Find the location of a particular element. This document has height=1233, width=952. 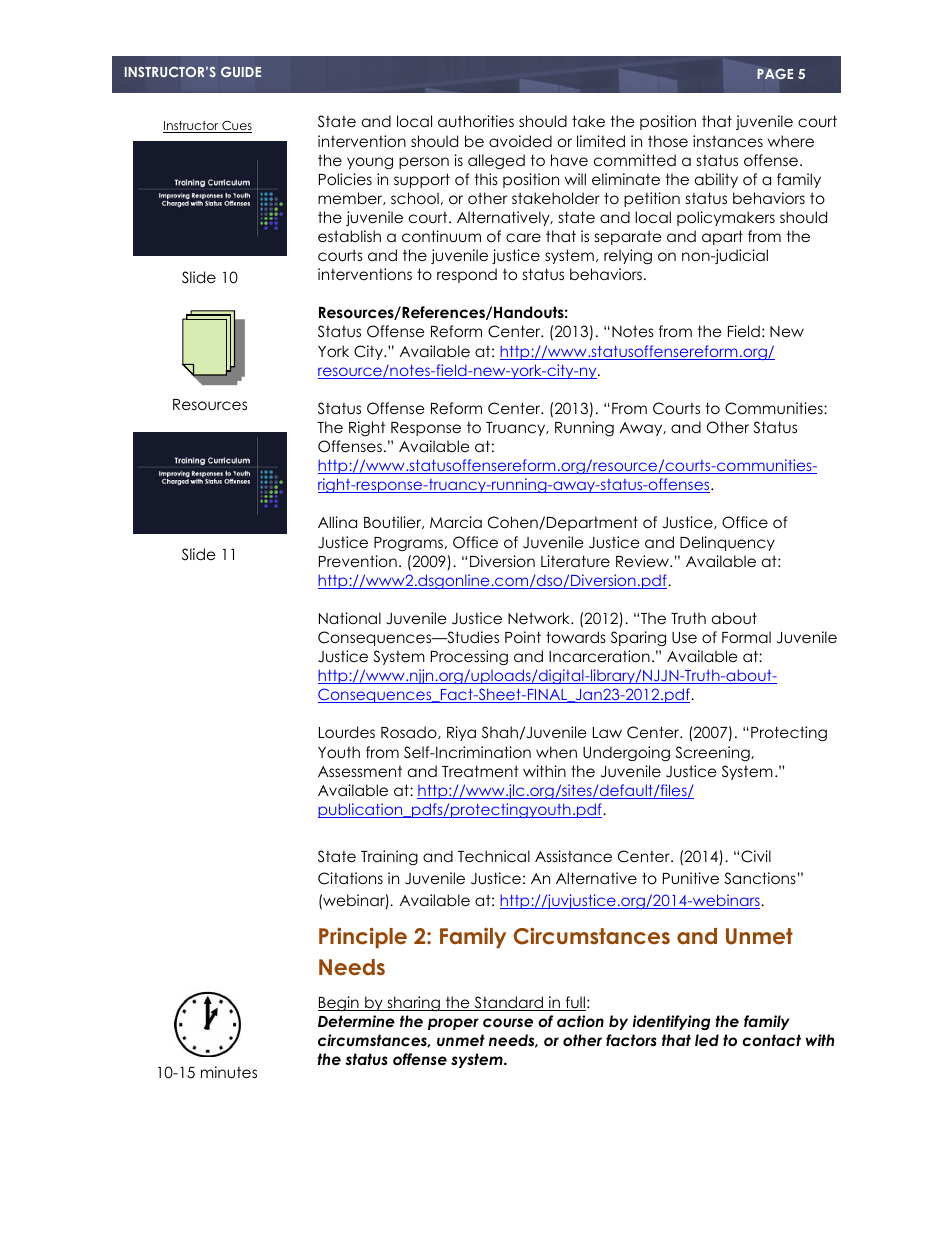

instances is located at coordinates (728, 141).
